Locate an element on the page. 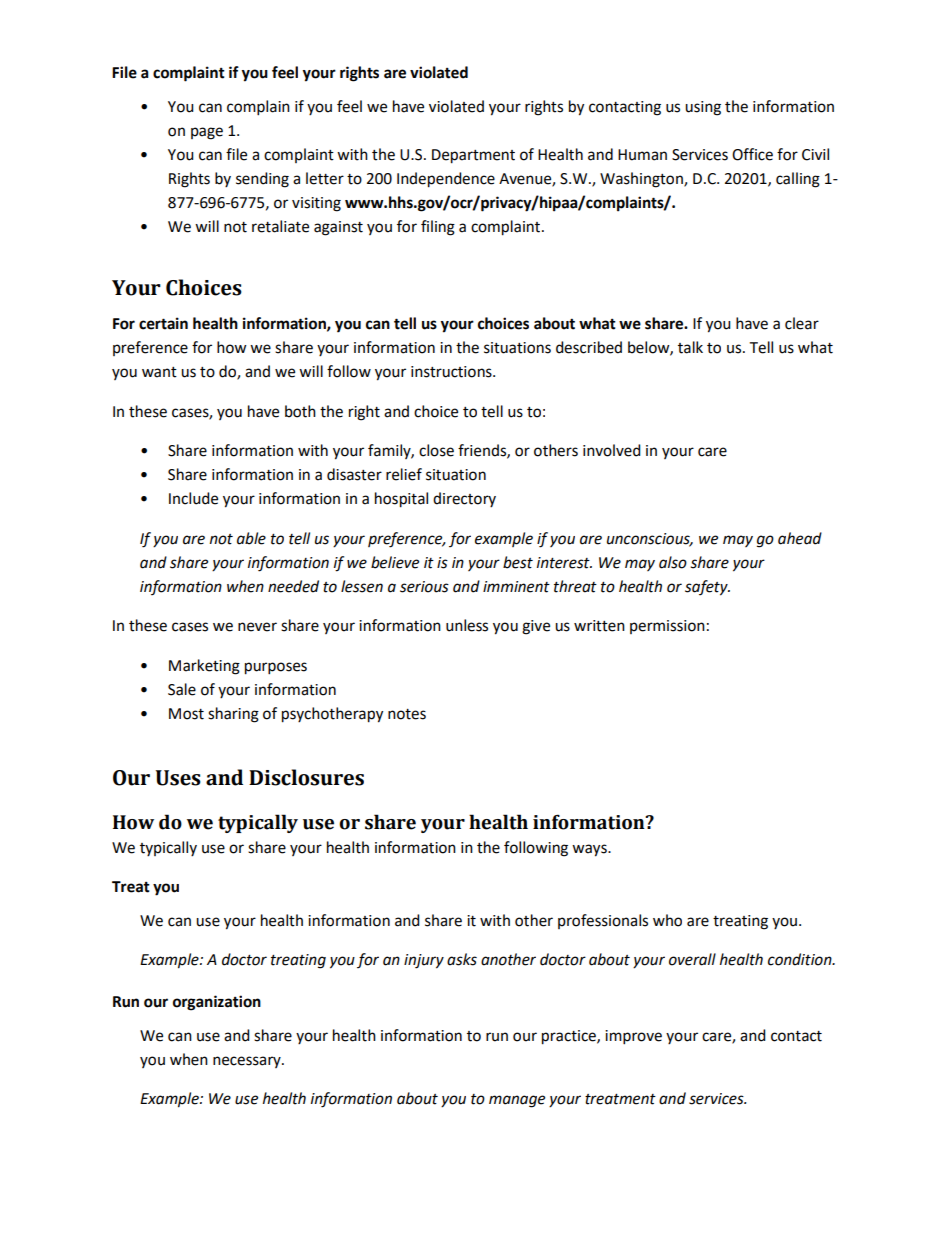 This document has width=952, height=1233. Department is located at coordinates (473, 156).
